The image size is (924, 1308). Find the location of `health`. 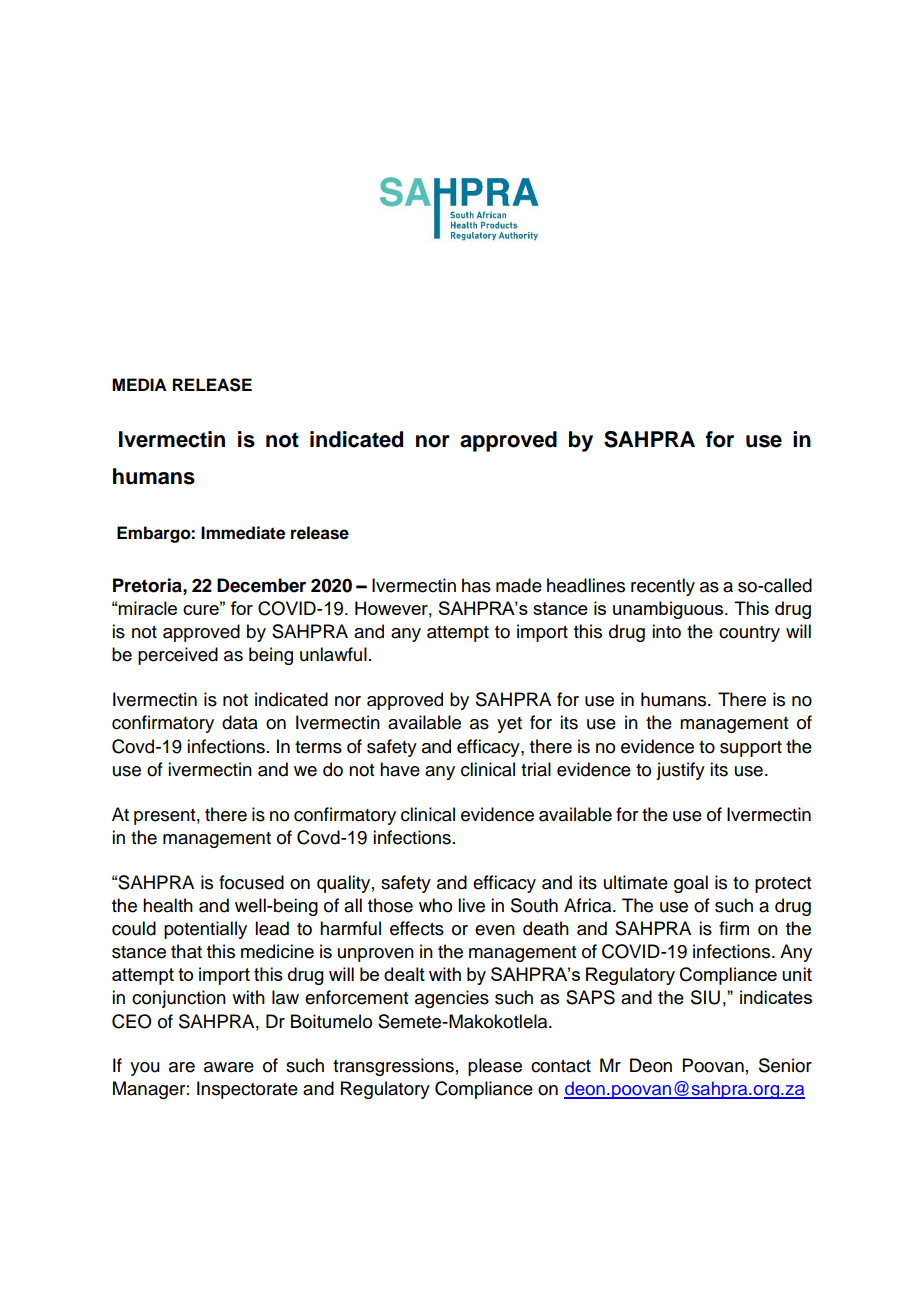

health is located at coordinates (168, 905).
